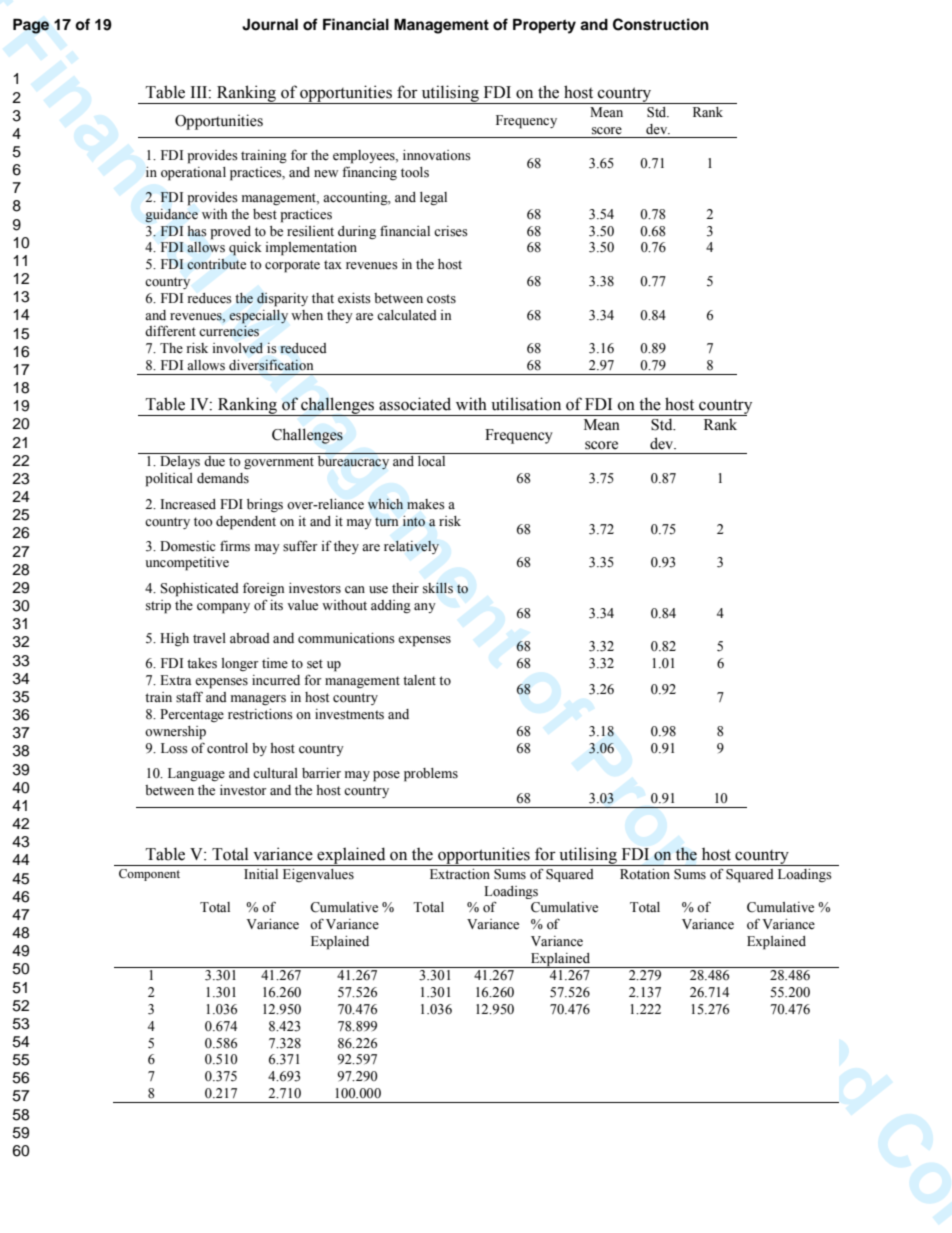 The width and height of the image is (952, 1233). Describe the element at coordinates (357, 232) in the image. I see `during` at that location.
